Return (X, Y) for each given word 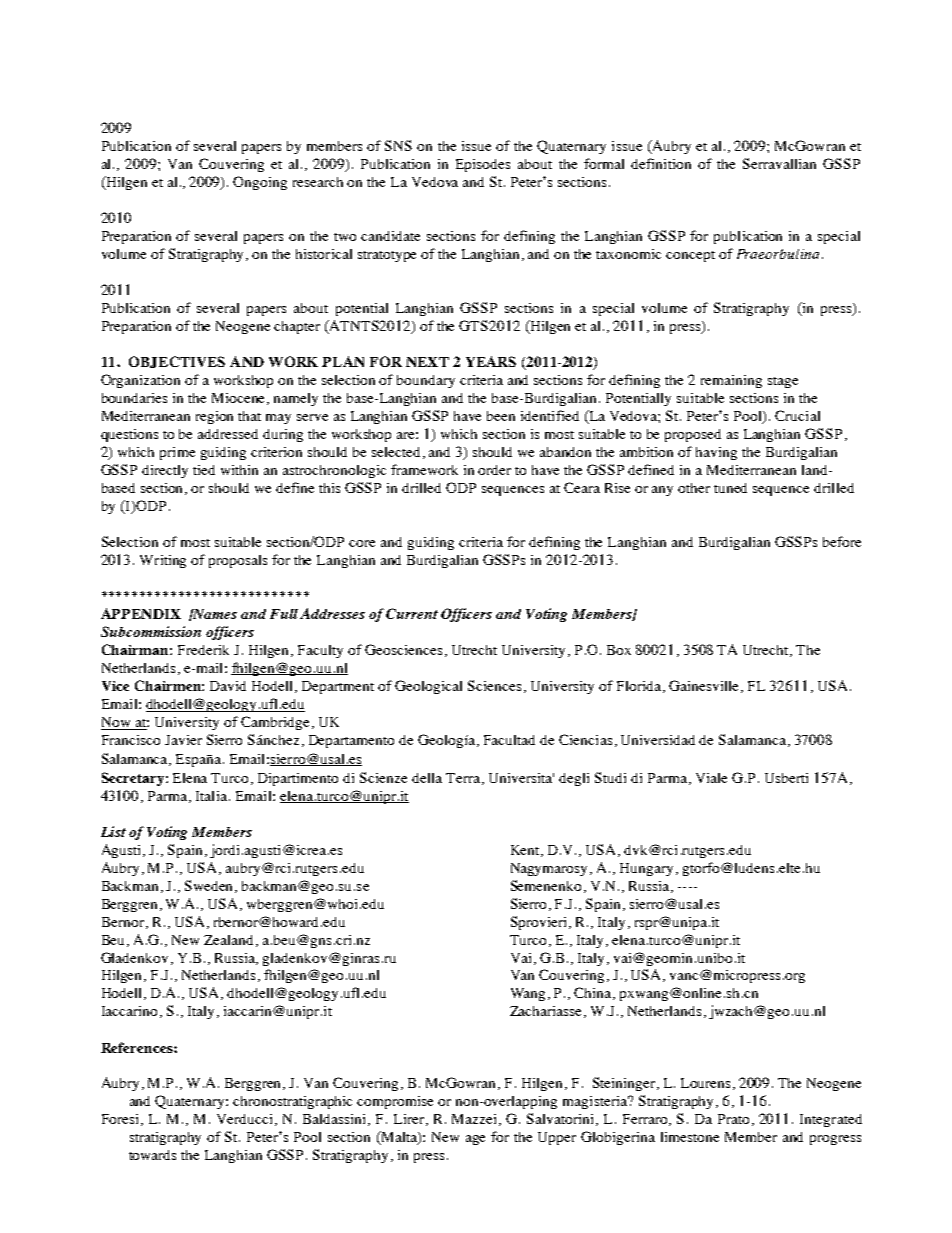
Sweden (210, 886)
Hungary (646, 869)
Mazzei (476, 1120)
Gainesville (705, 686)
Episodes (483, 165)
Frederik (203, 650)
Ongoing (260, 183)
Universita (521, 778)
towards (152, 1155)
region (214, 417)
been (501, 416)
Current (412, 613)
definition (661, 163)
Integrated (831, 1120)
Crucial (797, 415)
